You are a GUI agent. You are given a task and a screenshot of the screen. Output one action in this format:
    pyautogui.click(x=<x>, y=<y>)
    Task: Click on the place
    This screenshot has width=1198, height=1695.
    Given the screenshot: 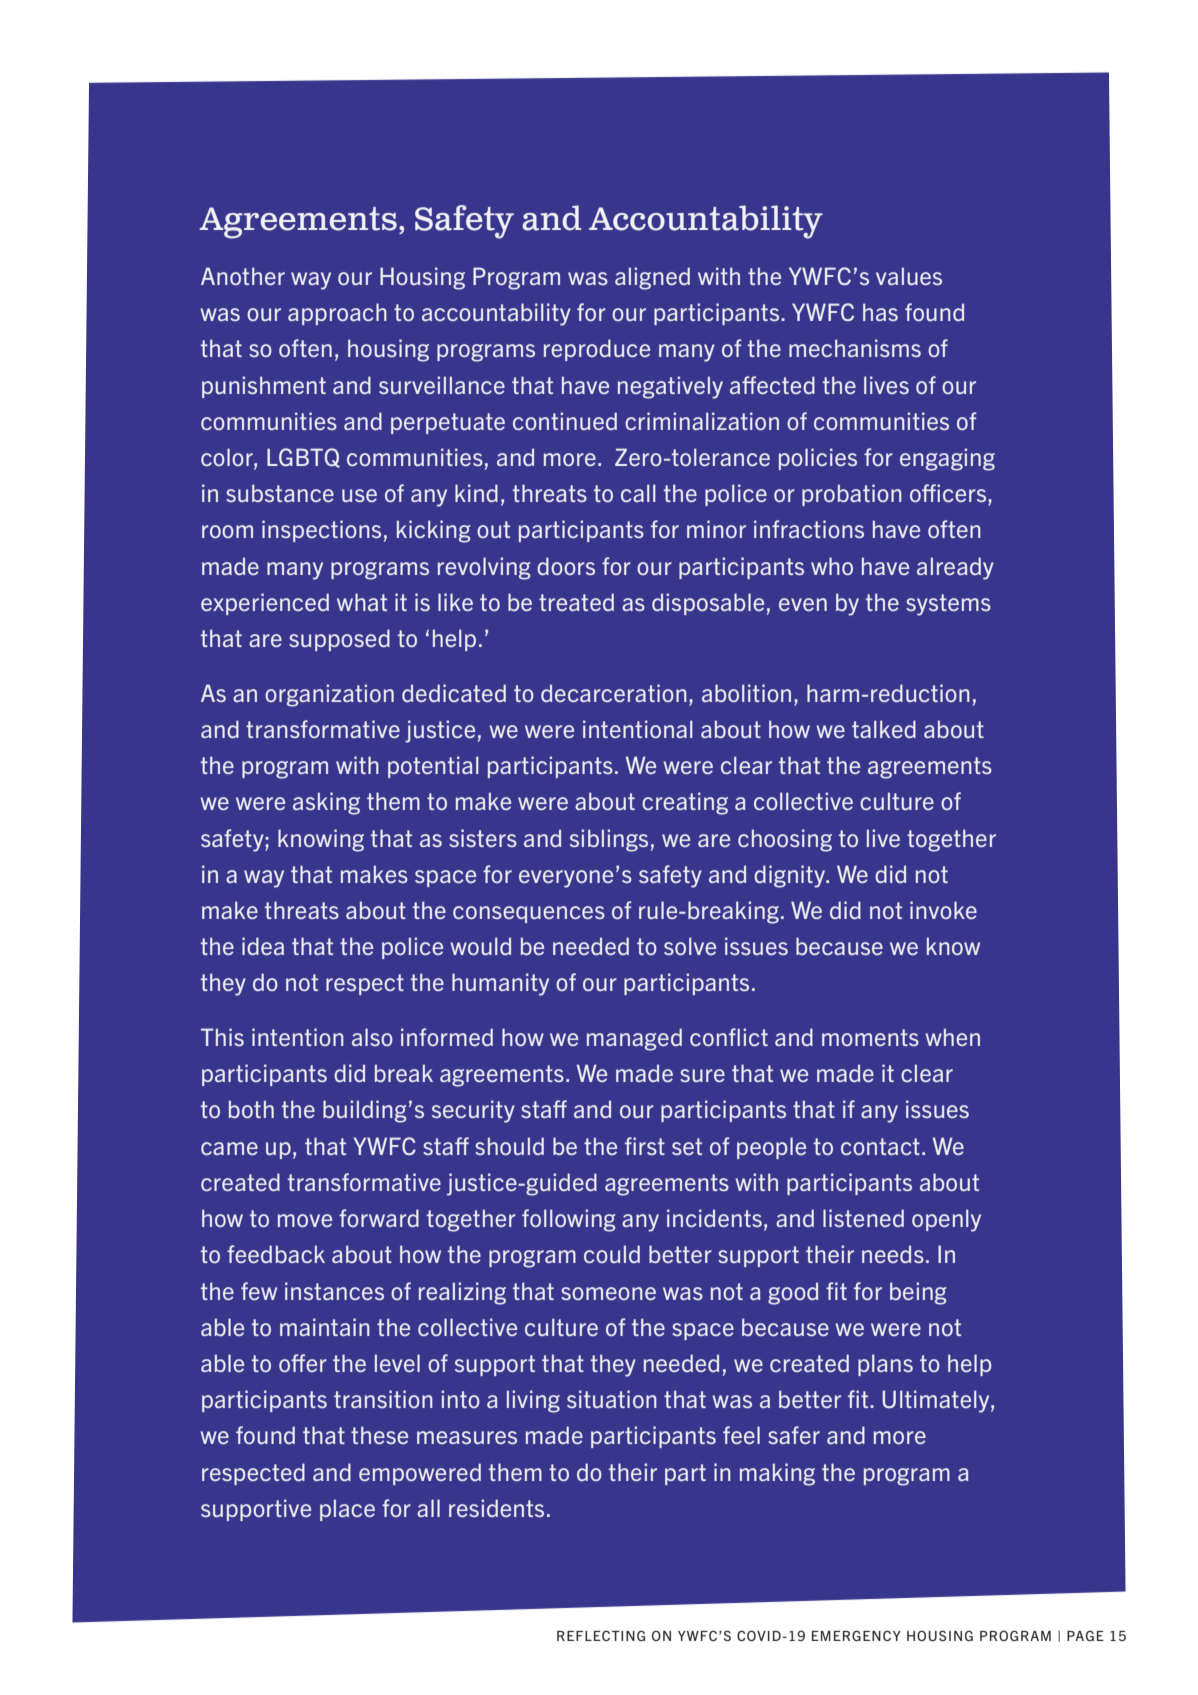 What is the action you would take?
    pyautogui.click(x=347, y=1510)
